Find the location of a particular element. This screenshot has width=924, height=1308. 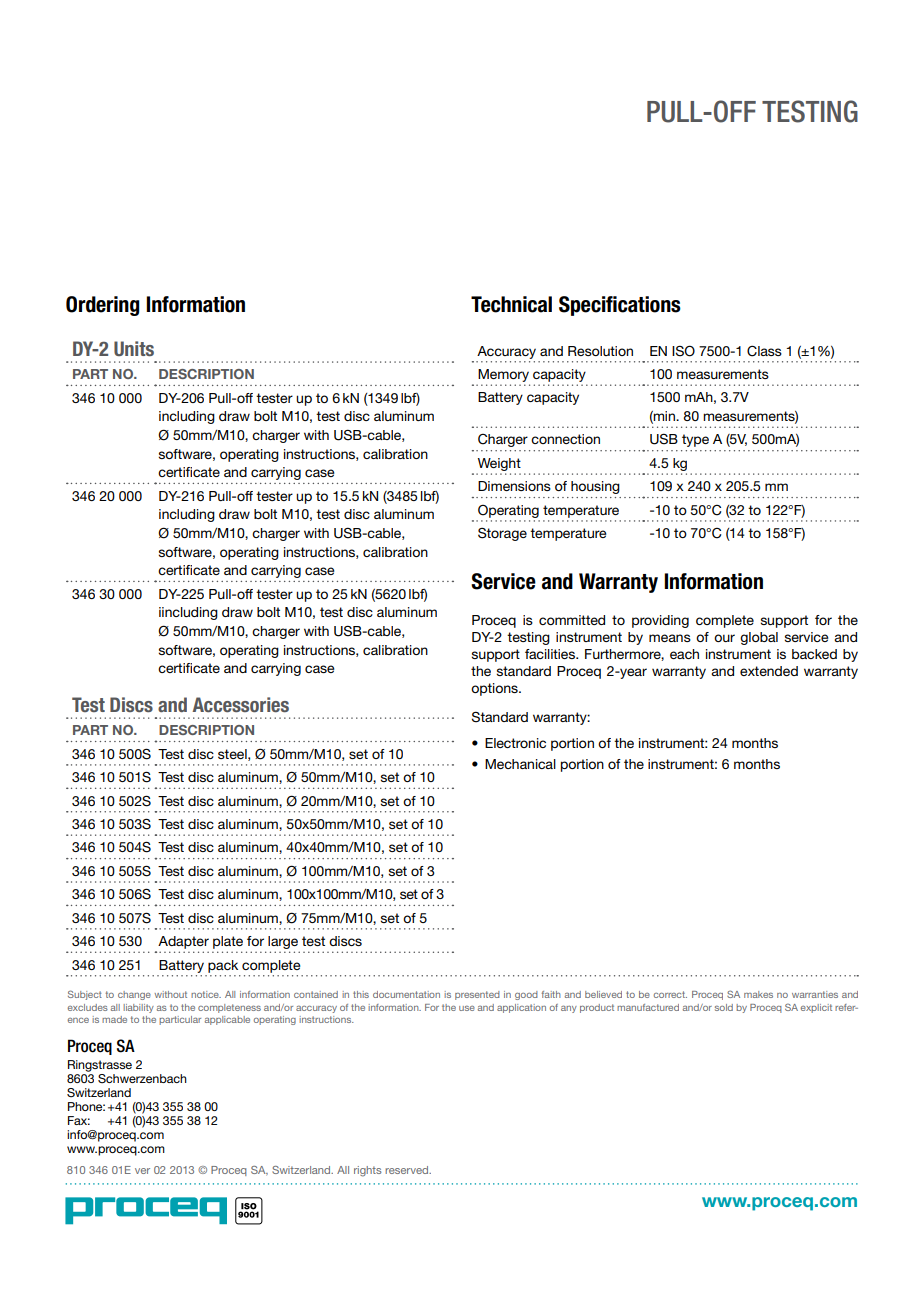

Units is located at coordinates (134, 348).
